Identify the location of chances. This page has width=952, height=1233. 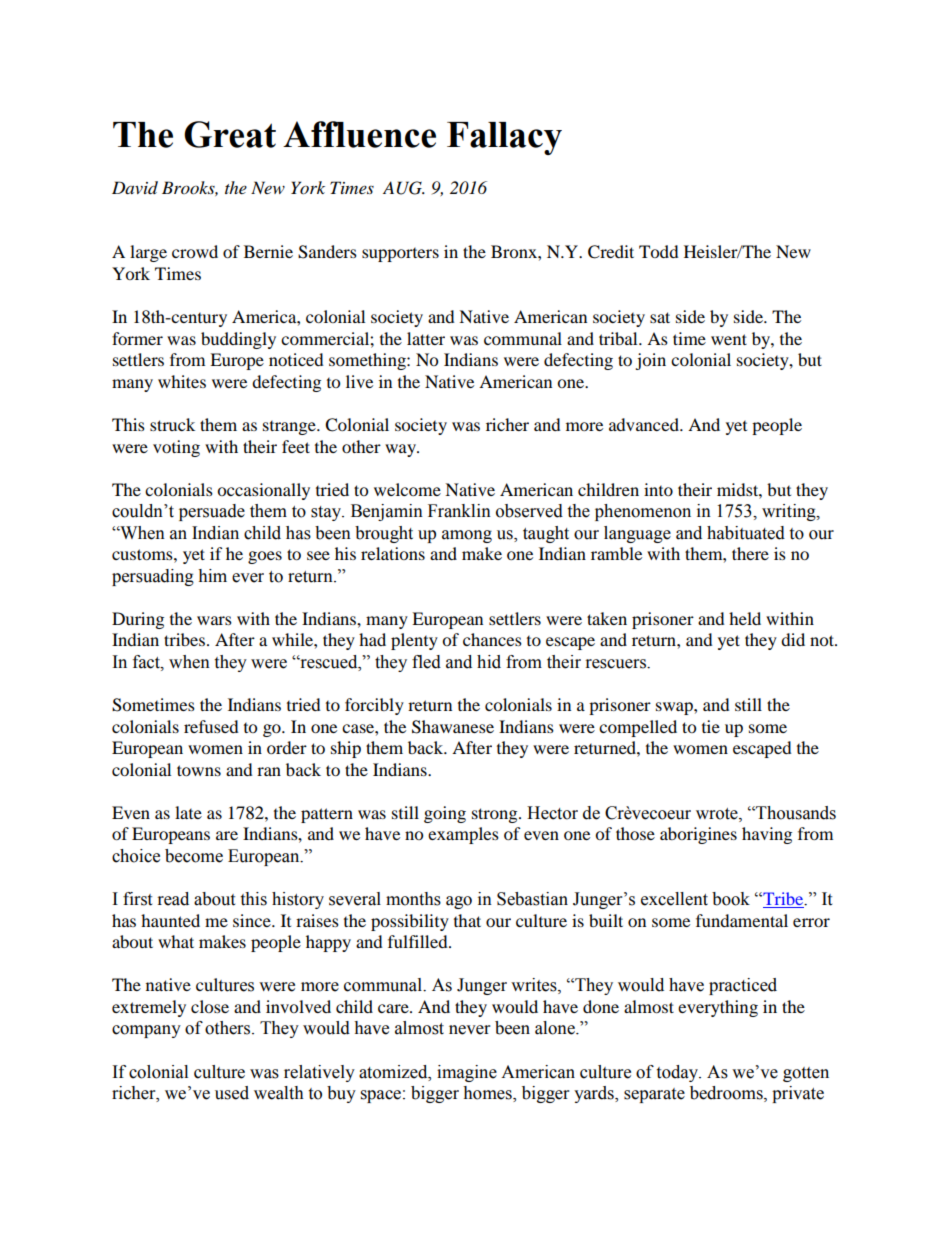
(492, 639).
